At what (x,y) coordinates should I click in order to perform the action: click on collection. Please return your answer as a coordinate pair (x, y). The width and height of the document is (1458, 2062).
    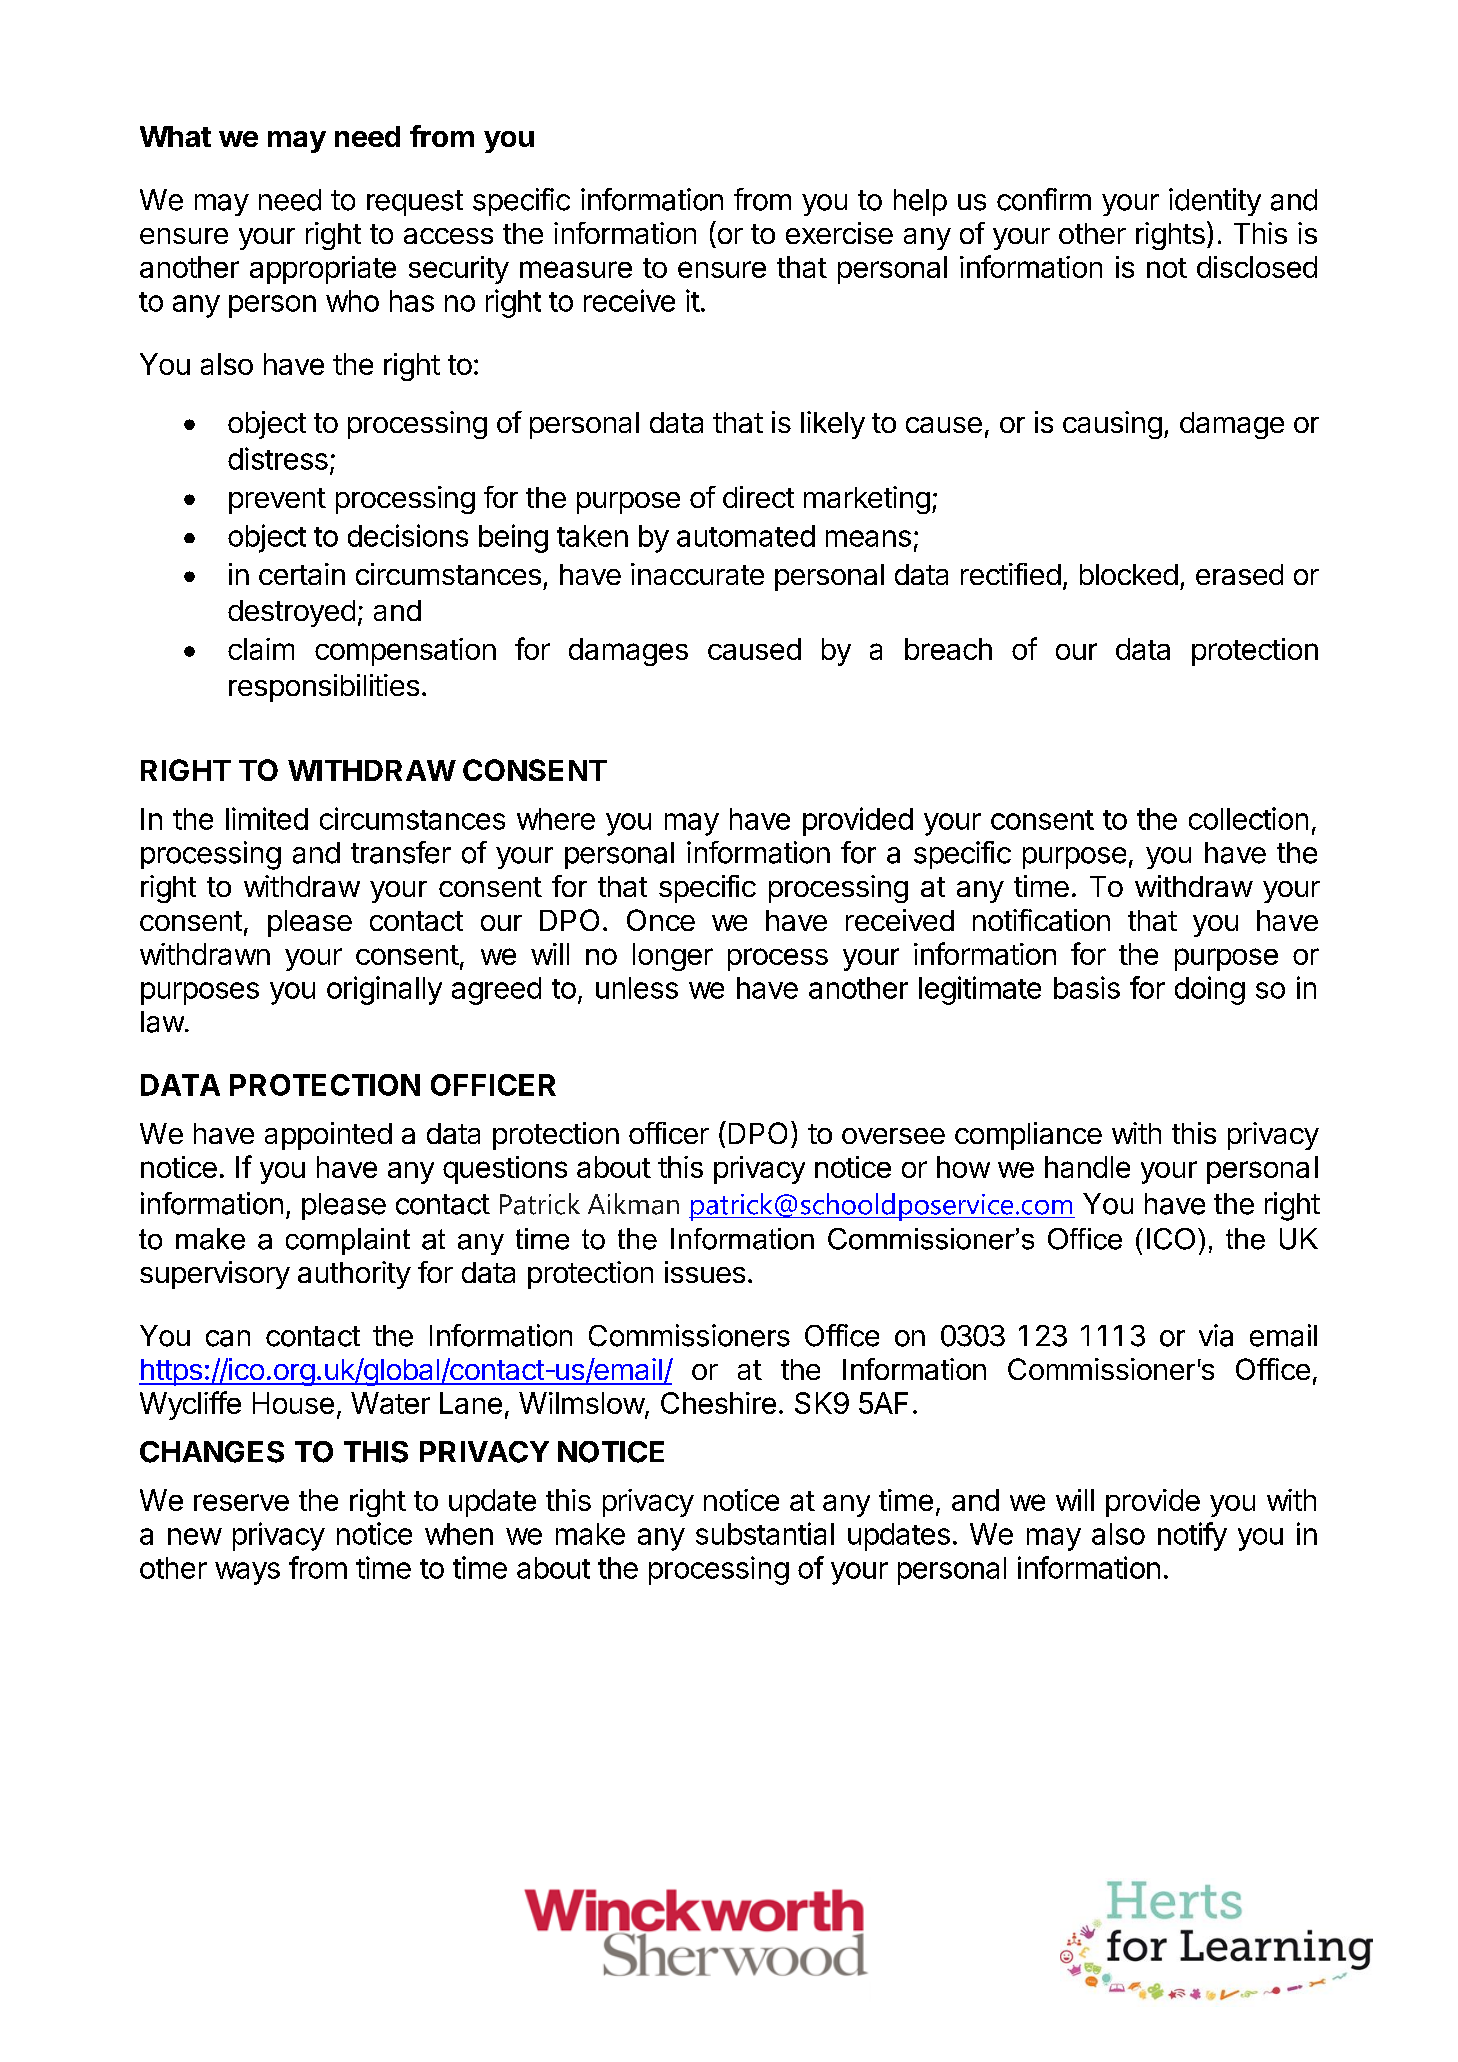
    Looking at the image, I should click on (1248, 818).
